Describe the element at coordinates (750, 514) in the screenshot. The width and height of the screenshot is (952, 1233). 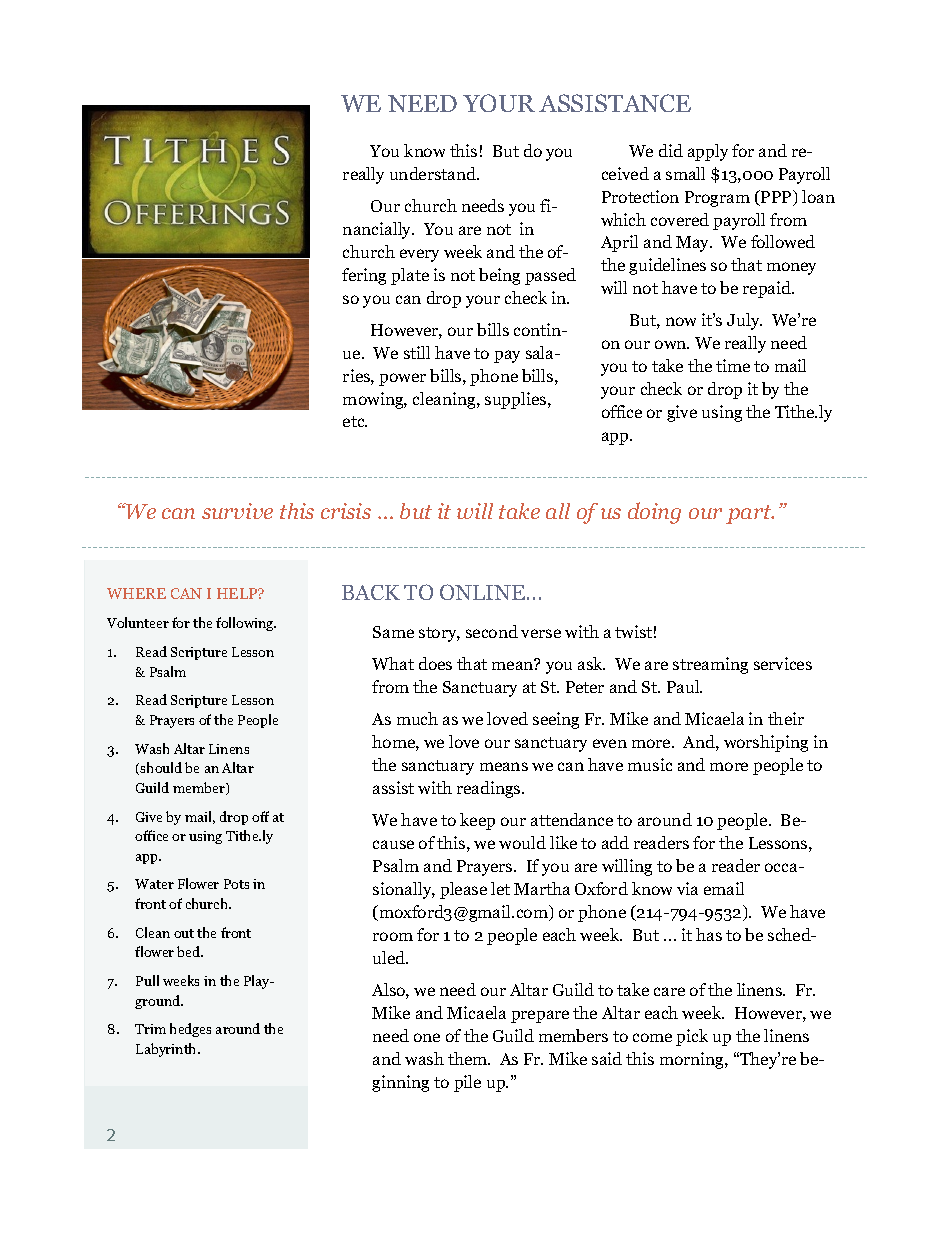
I see `part` at that location.
